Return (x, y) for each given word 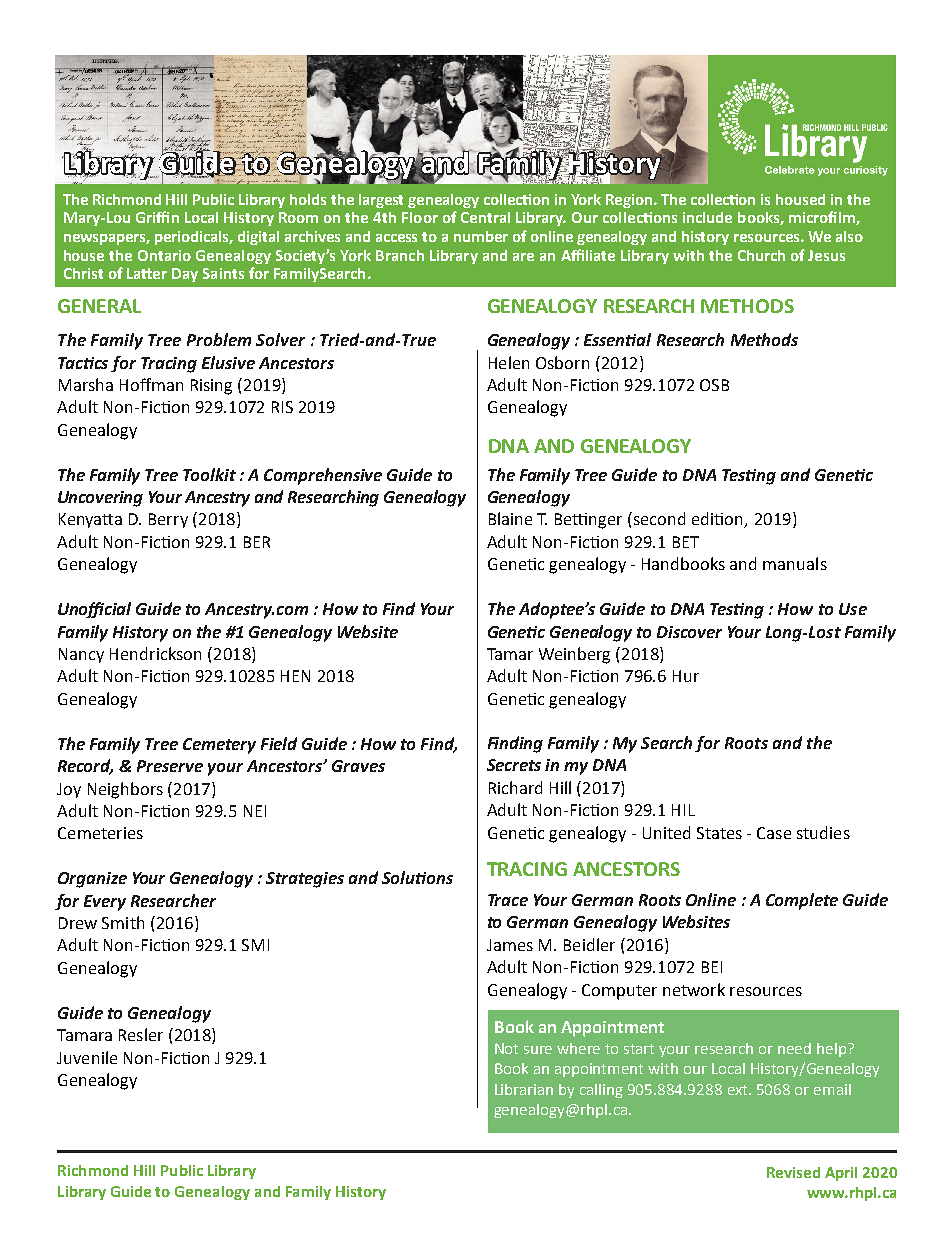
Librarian (524, 1089)
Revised (793, 1172)
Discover (689, 632)
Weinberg (574, 655)
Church (761, 255)
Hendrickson (155, 653)
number (481, 236)
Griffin (157, 217)
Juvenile (87, 1057)
